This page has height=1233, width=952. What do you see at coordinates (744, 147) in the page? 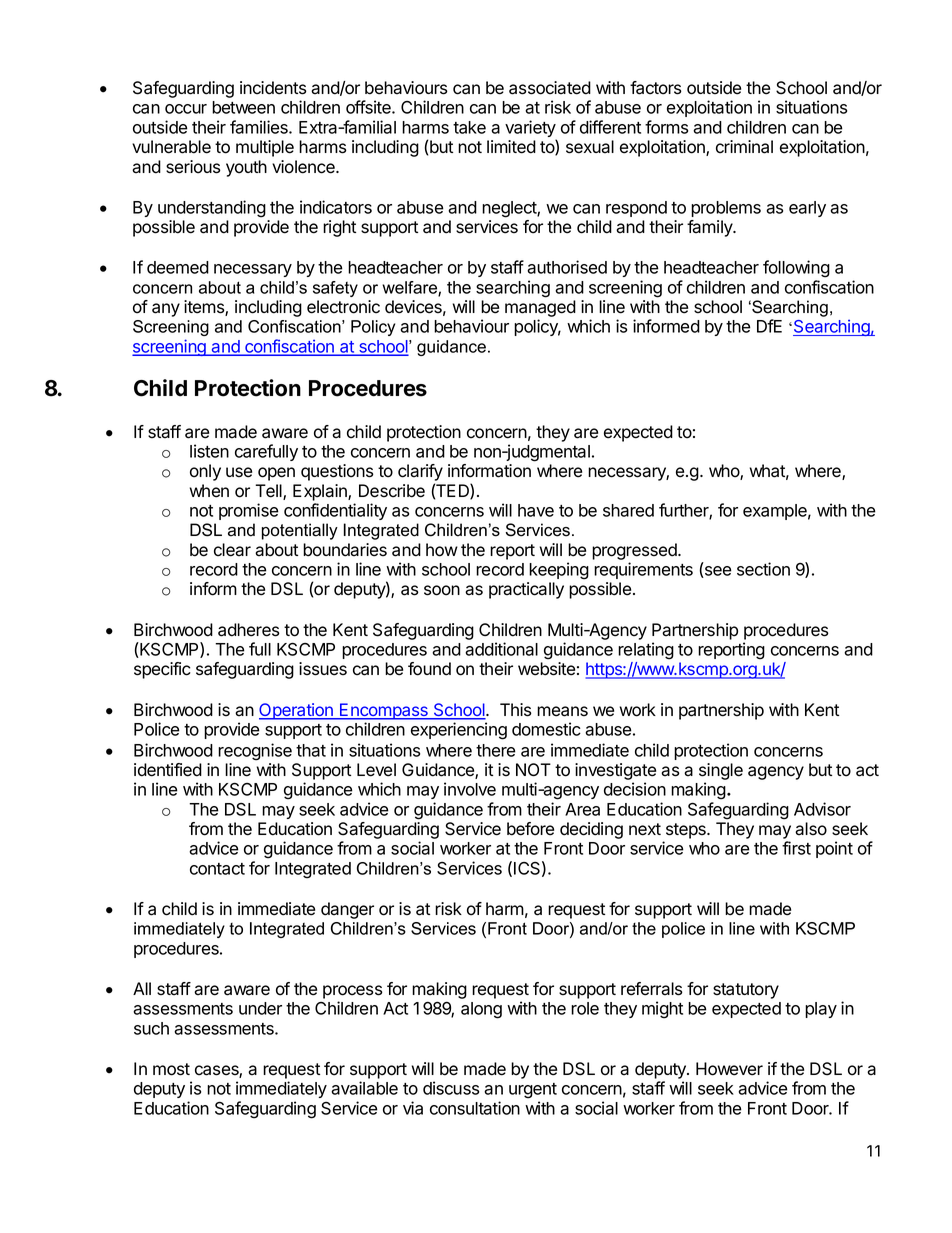
I see `criminal` at bounding box center [744, 147].
